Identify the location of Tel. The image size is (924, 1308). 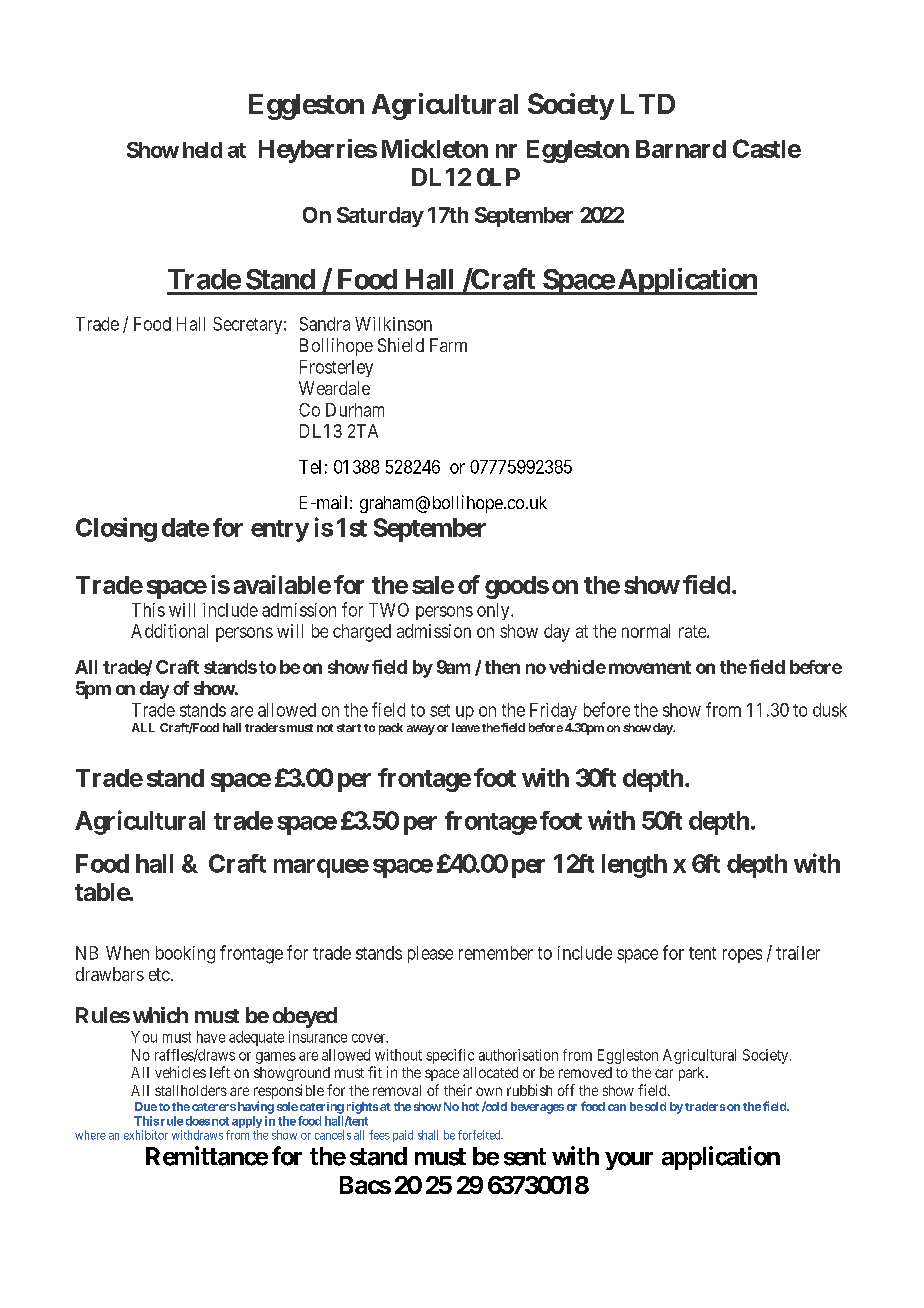
(310, 467).
